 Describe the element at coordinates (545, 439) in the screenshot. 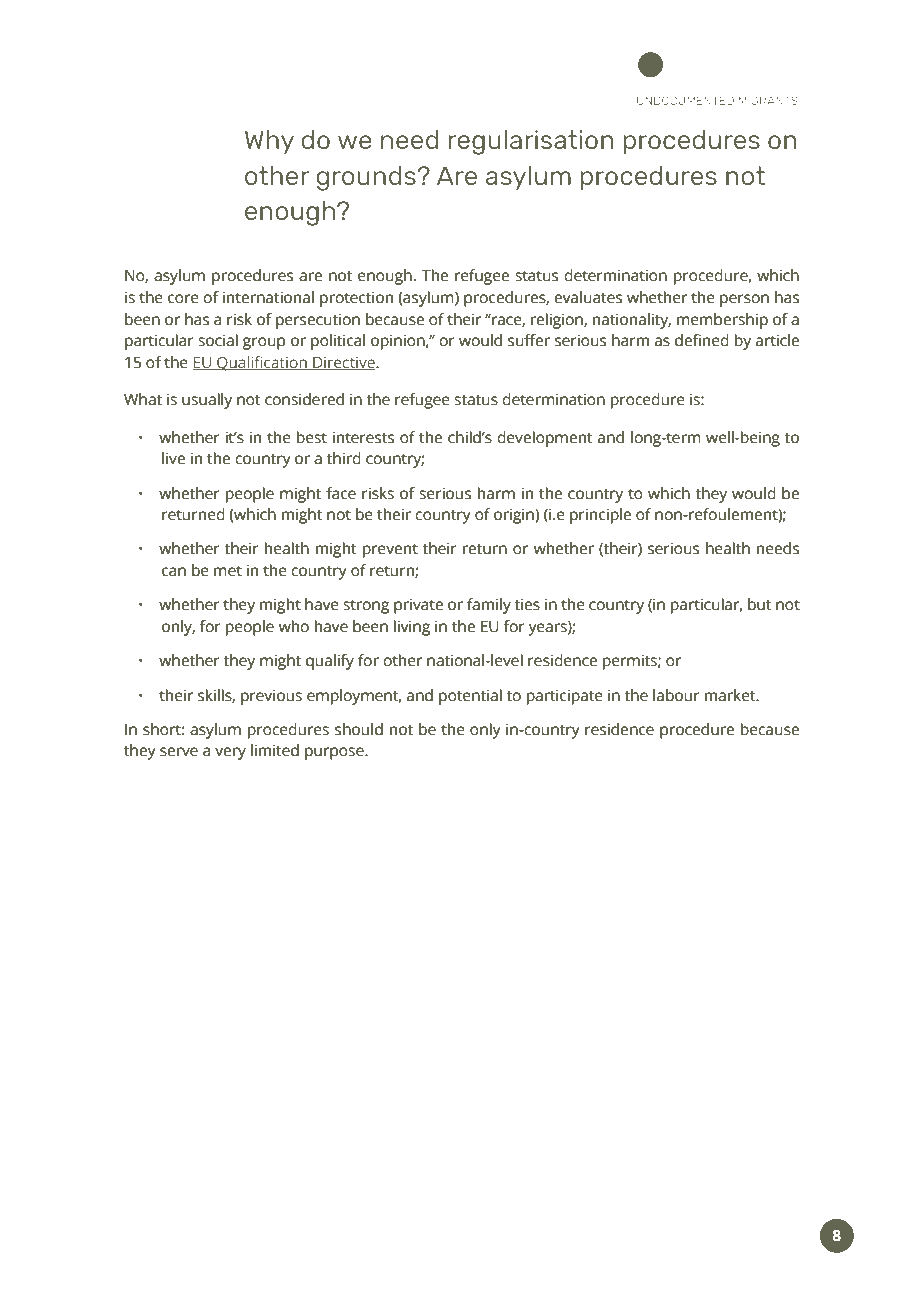

I see `development` at that location.
